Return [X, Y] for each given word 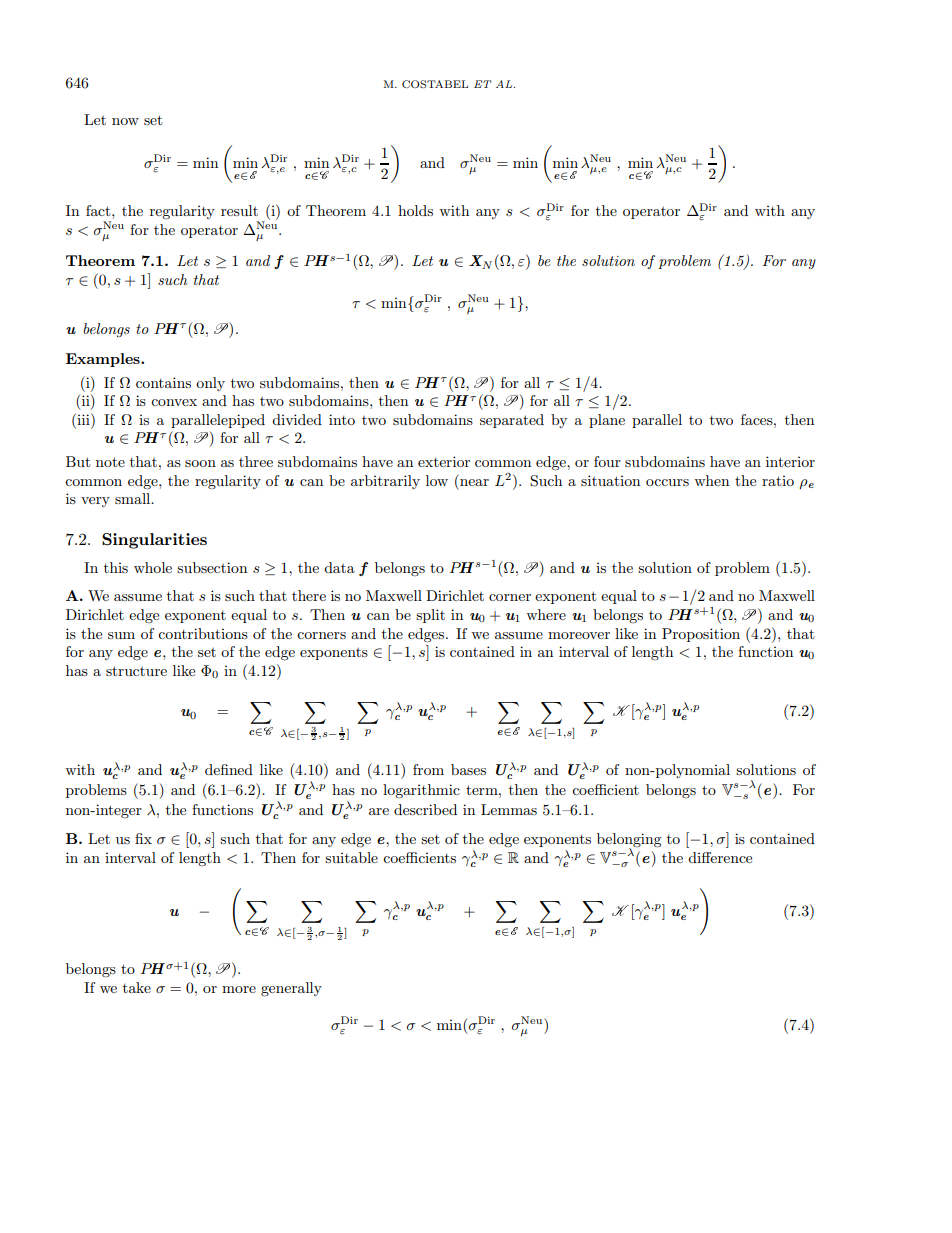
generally [291, 989]
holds [415, 210]
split [430, 616]
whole [153, 567]
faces [758, 419]
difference [720, 857]
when [711, 480]
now [125, 121]
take [137, 987]
